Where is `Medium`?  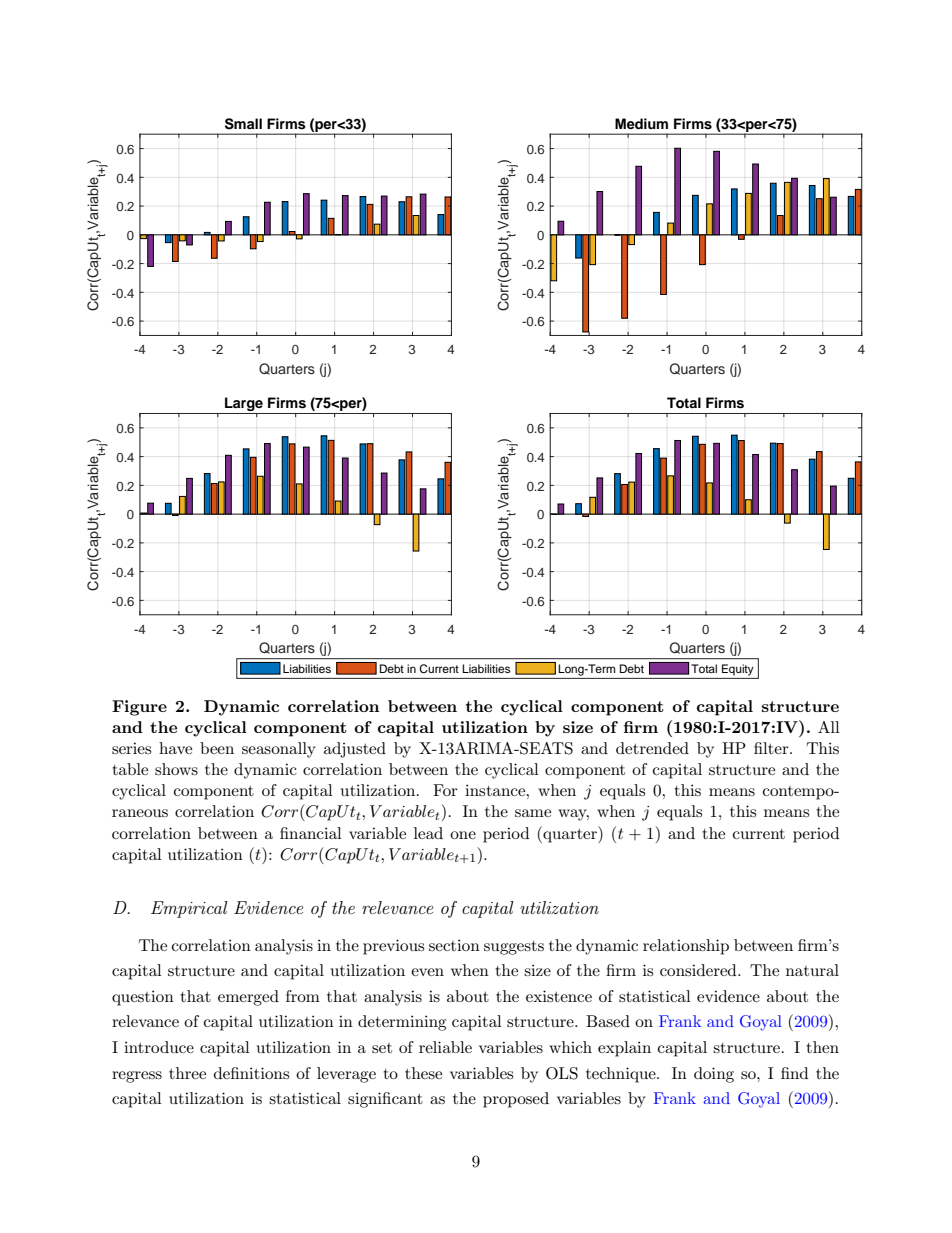 Medium is located at coordinates (641, 123).
